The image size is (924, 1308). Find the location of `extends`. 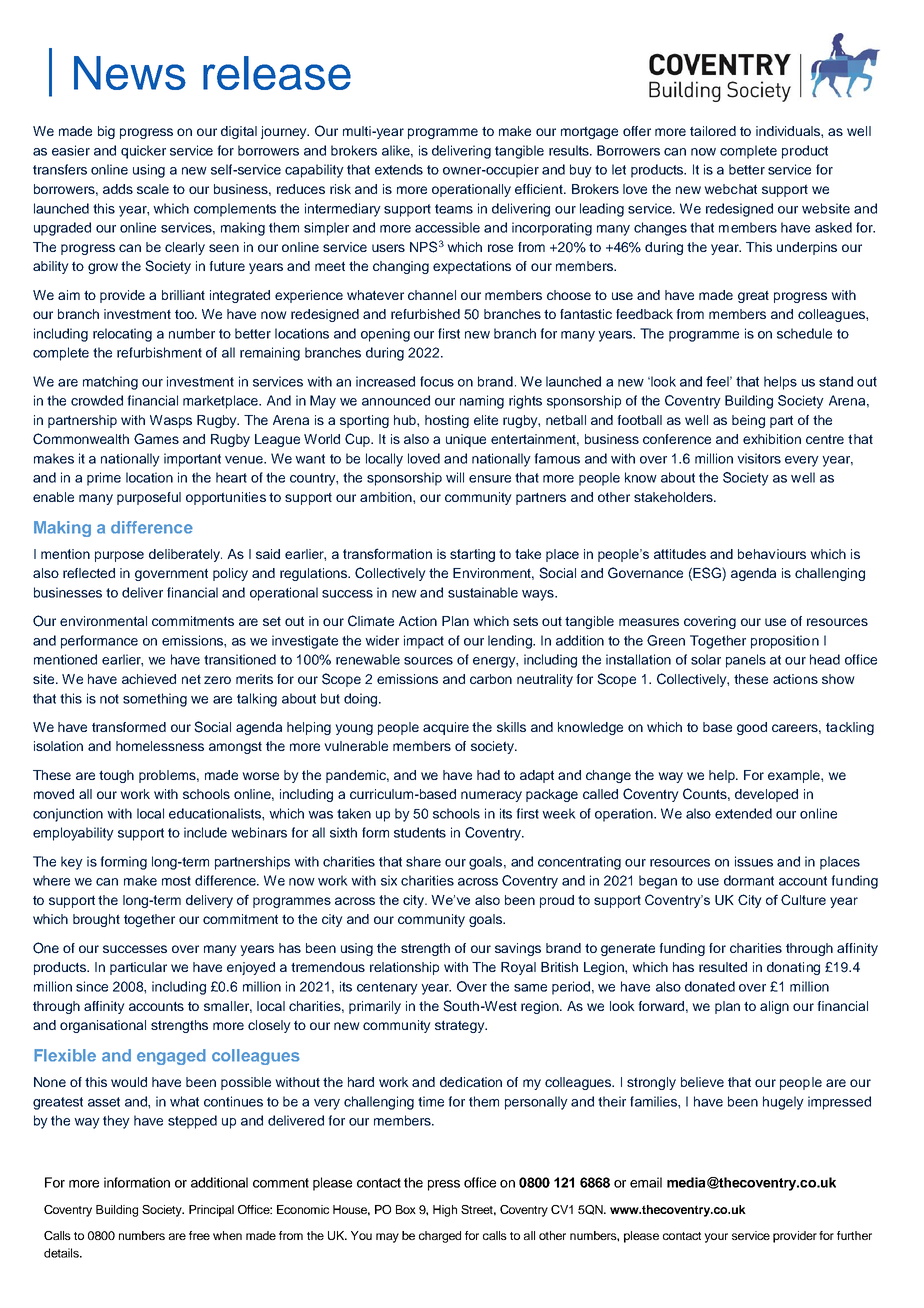

extends is located at coordinates (399, 169).
